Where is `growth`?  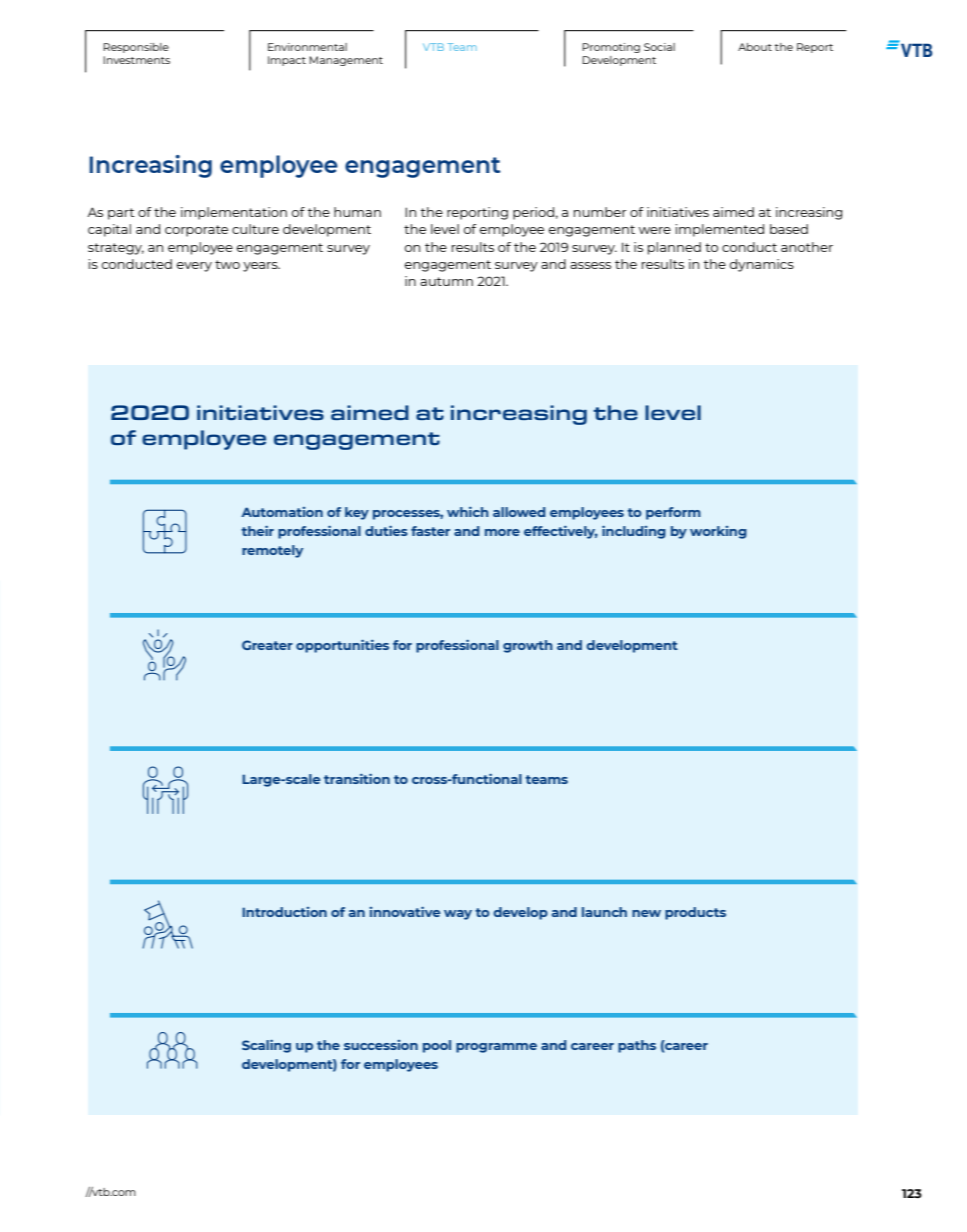 growth is located at coordinates (528, 646).
